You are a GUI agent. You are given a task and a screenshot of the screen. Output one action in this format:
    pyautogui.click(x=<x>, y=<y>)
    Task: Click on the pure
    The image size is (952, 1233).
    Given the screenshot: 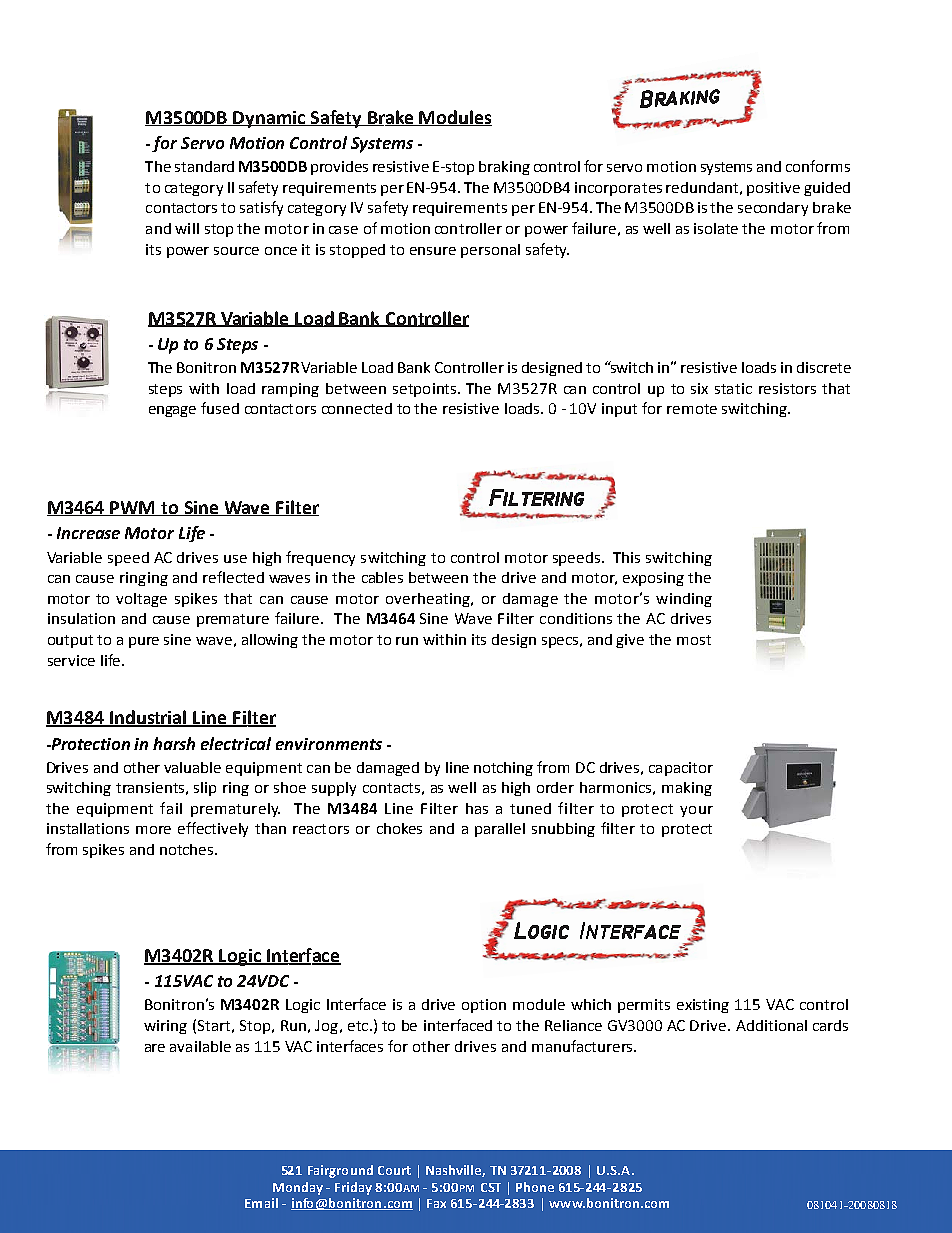 What is the action you would take?
    pyautogui.click(x=144, y=642)
